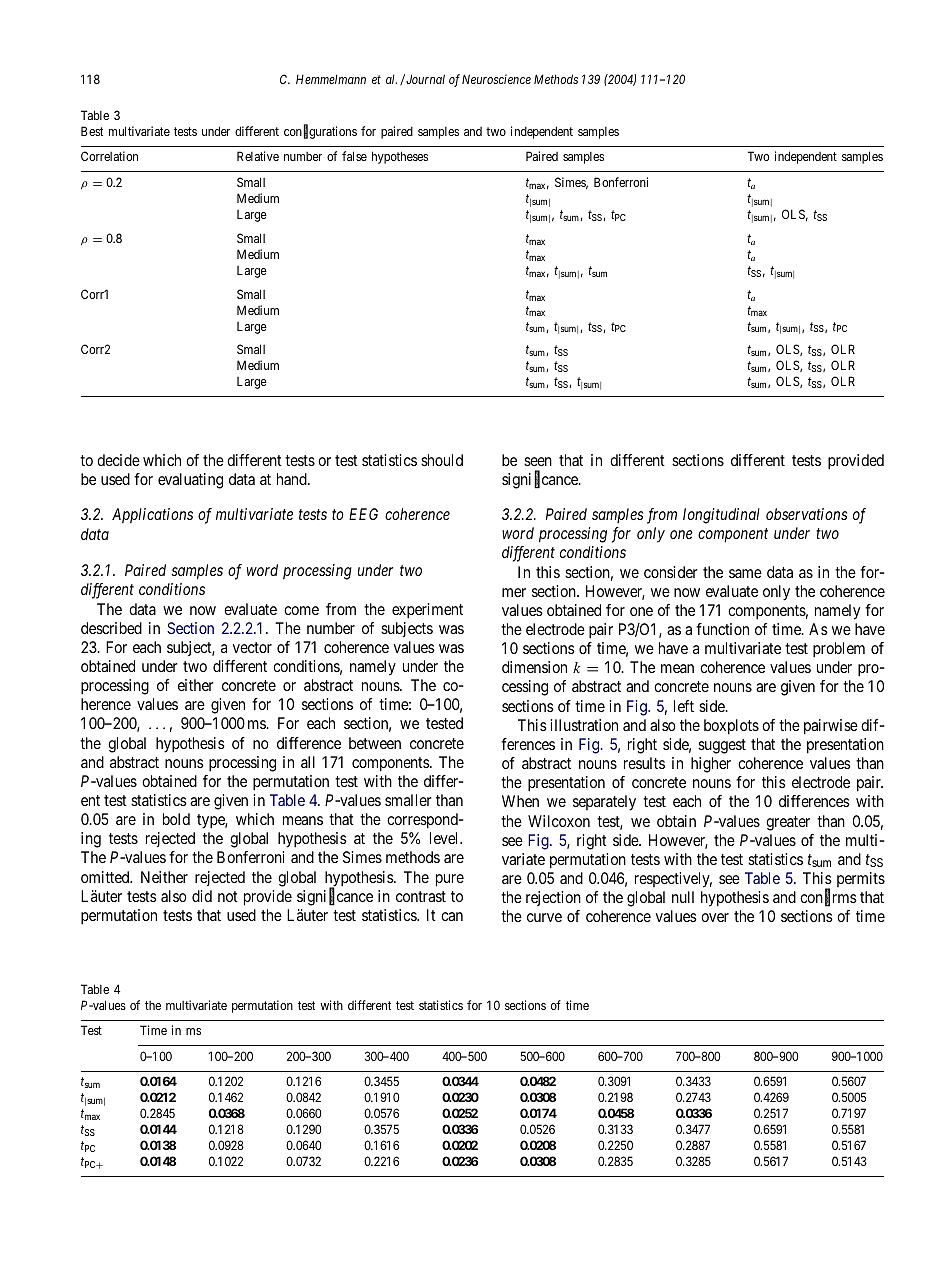 The height and width of the document is (1270, 952). Describe the element at coordinates (202, 896) in the document. I see `did` at that location.
